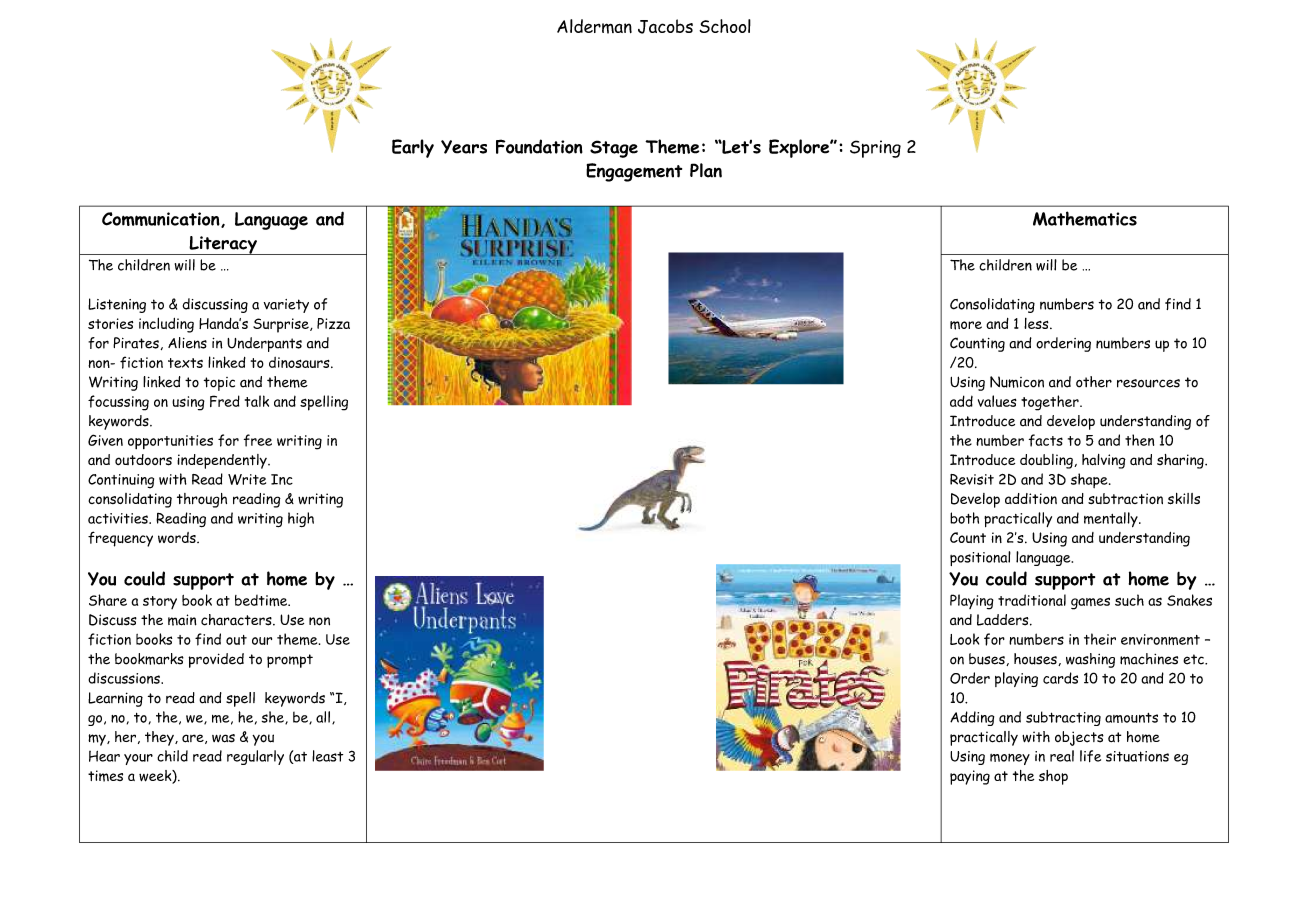 The image size is (1308, 924). What do you see at coordinates (413, 148) in the page?
I see `Early` at bounding box center [413, 148].
